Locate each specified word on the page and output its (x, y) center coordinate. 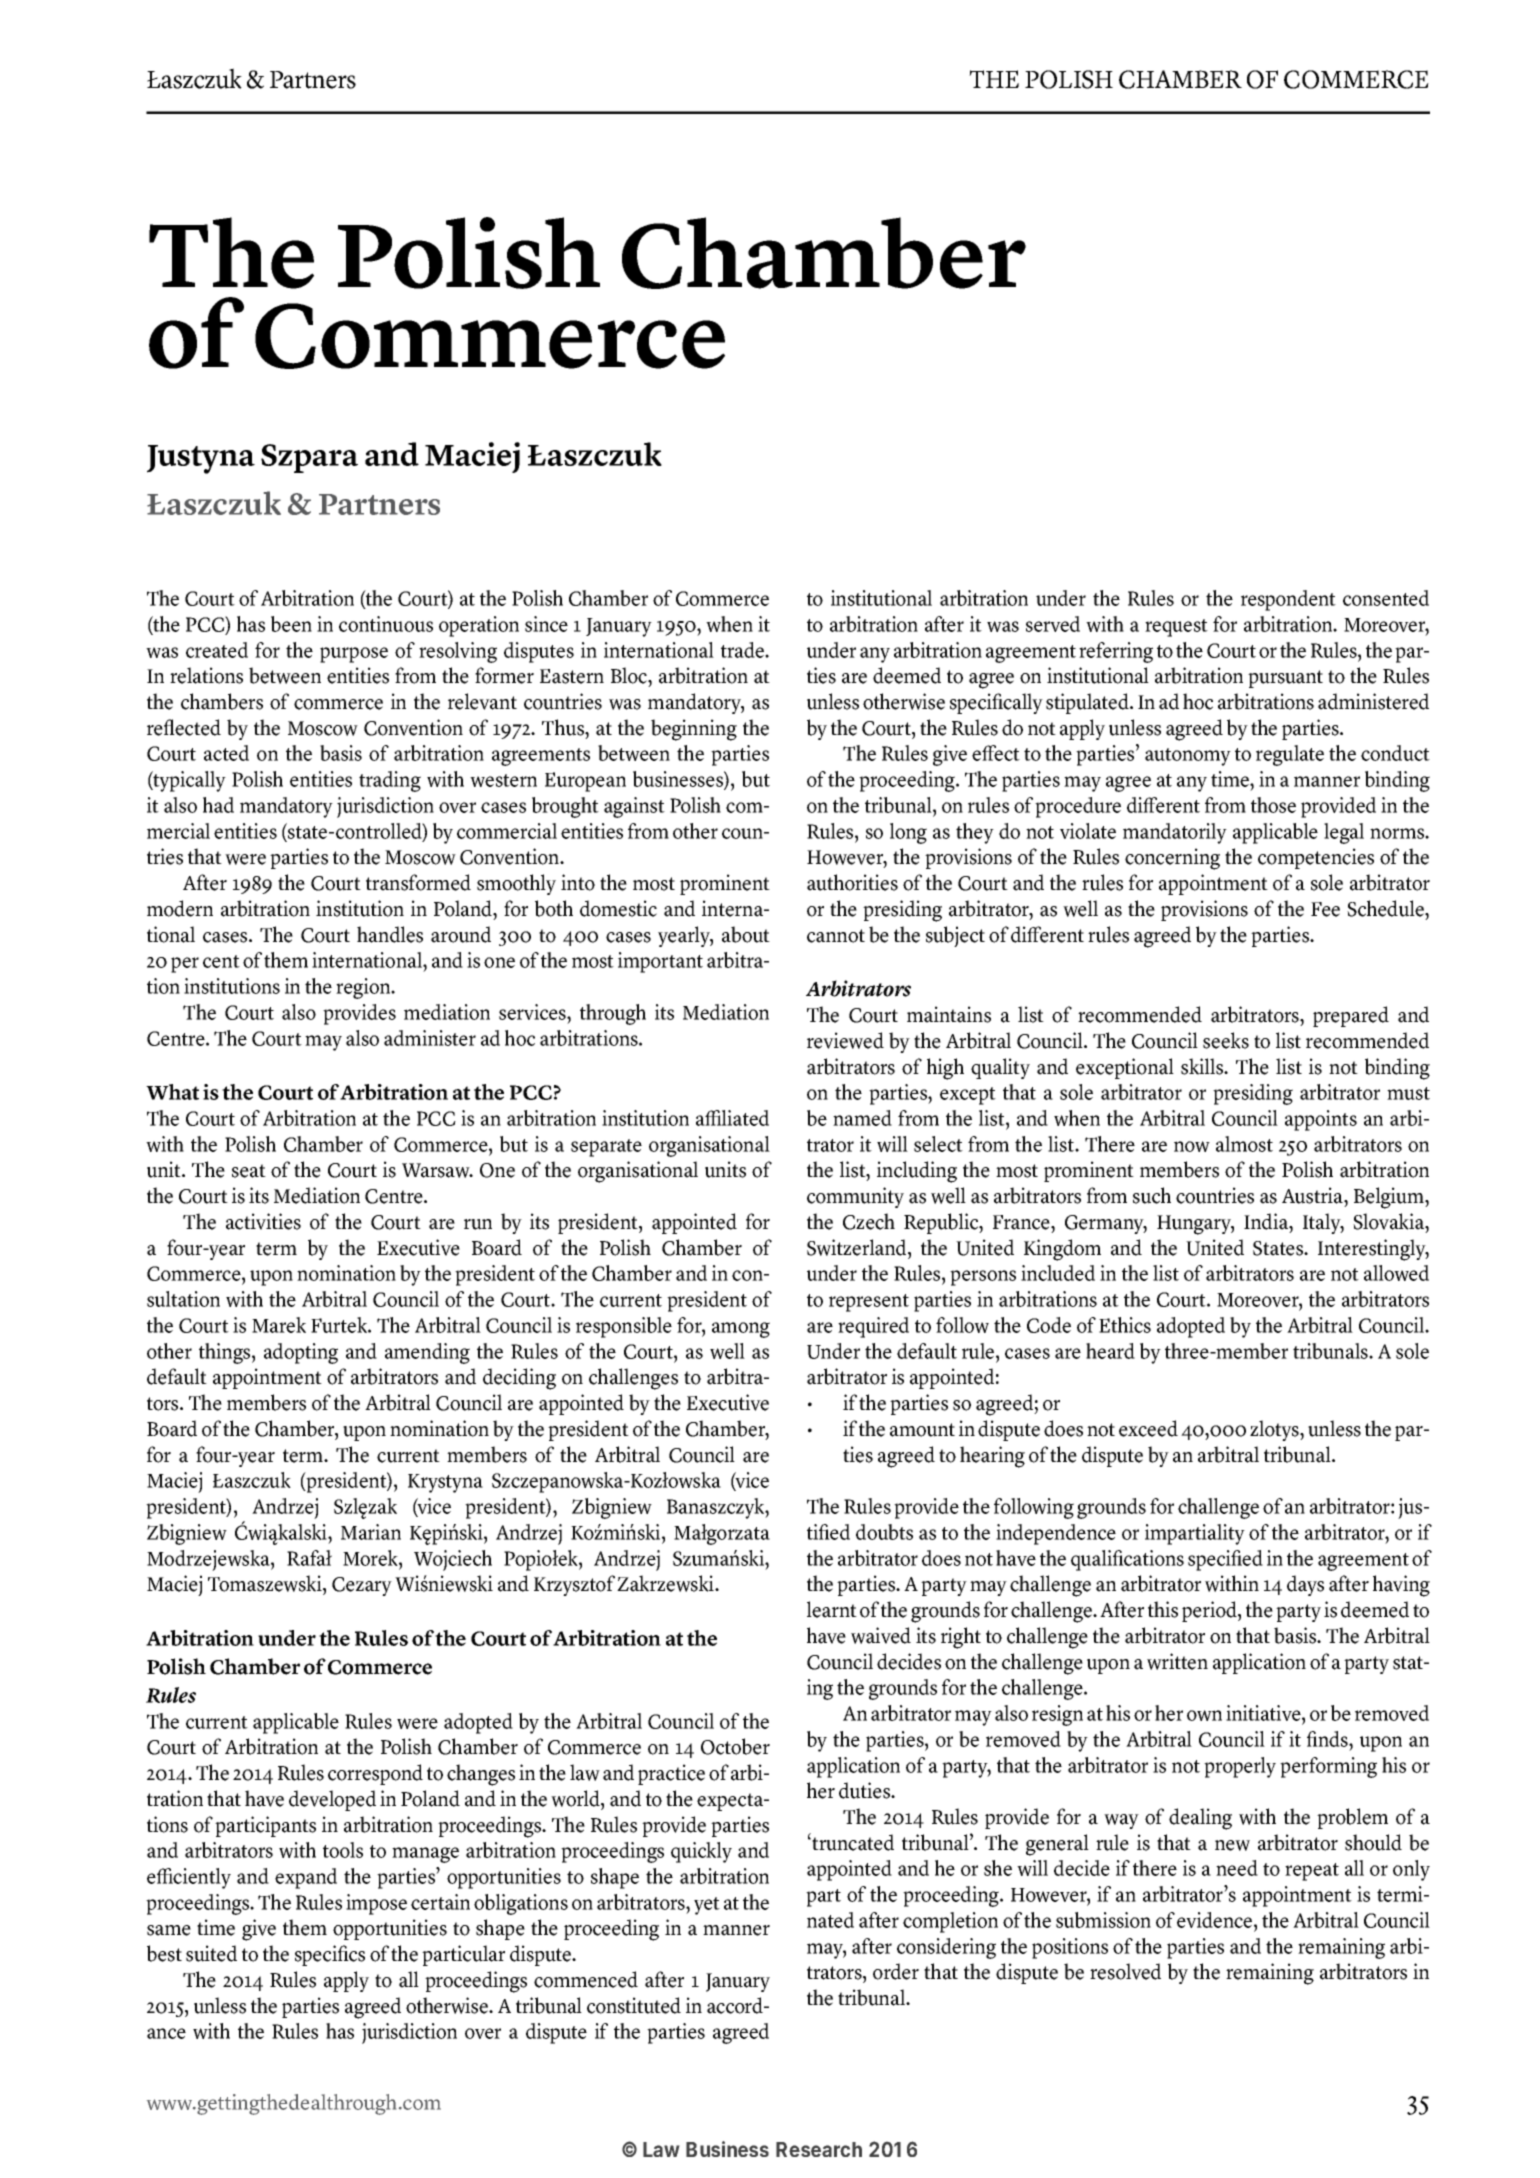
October (735, 1746)
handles (390, 934)
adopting (301, 1353)
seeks (1226, 1040)
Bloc (630, 675)
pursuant (1285, 679)
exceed (1148, 1428)
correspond (375, 1774)
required (873, 1327)
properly (1240, 1767)
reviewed (845, 1040)
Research (819, 2149)
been (291, 624)
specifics (330, 1955)
